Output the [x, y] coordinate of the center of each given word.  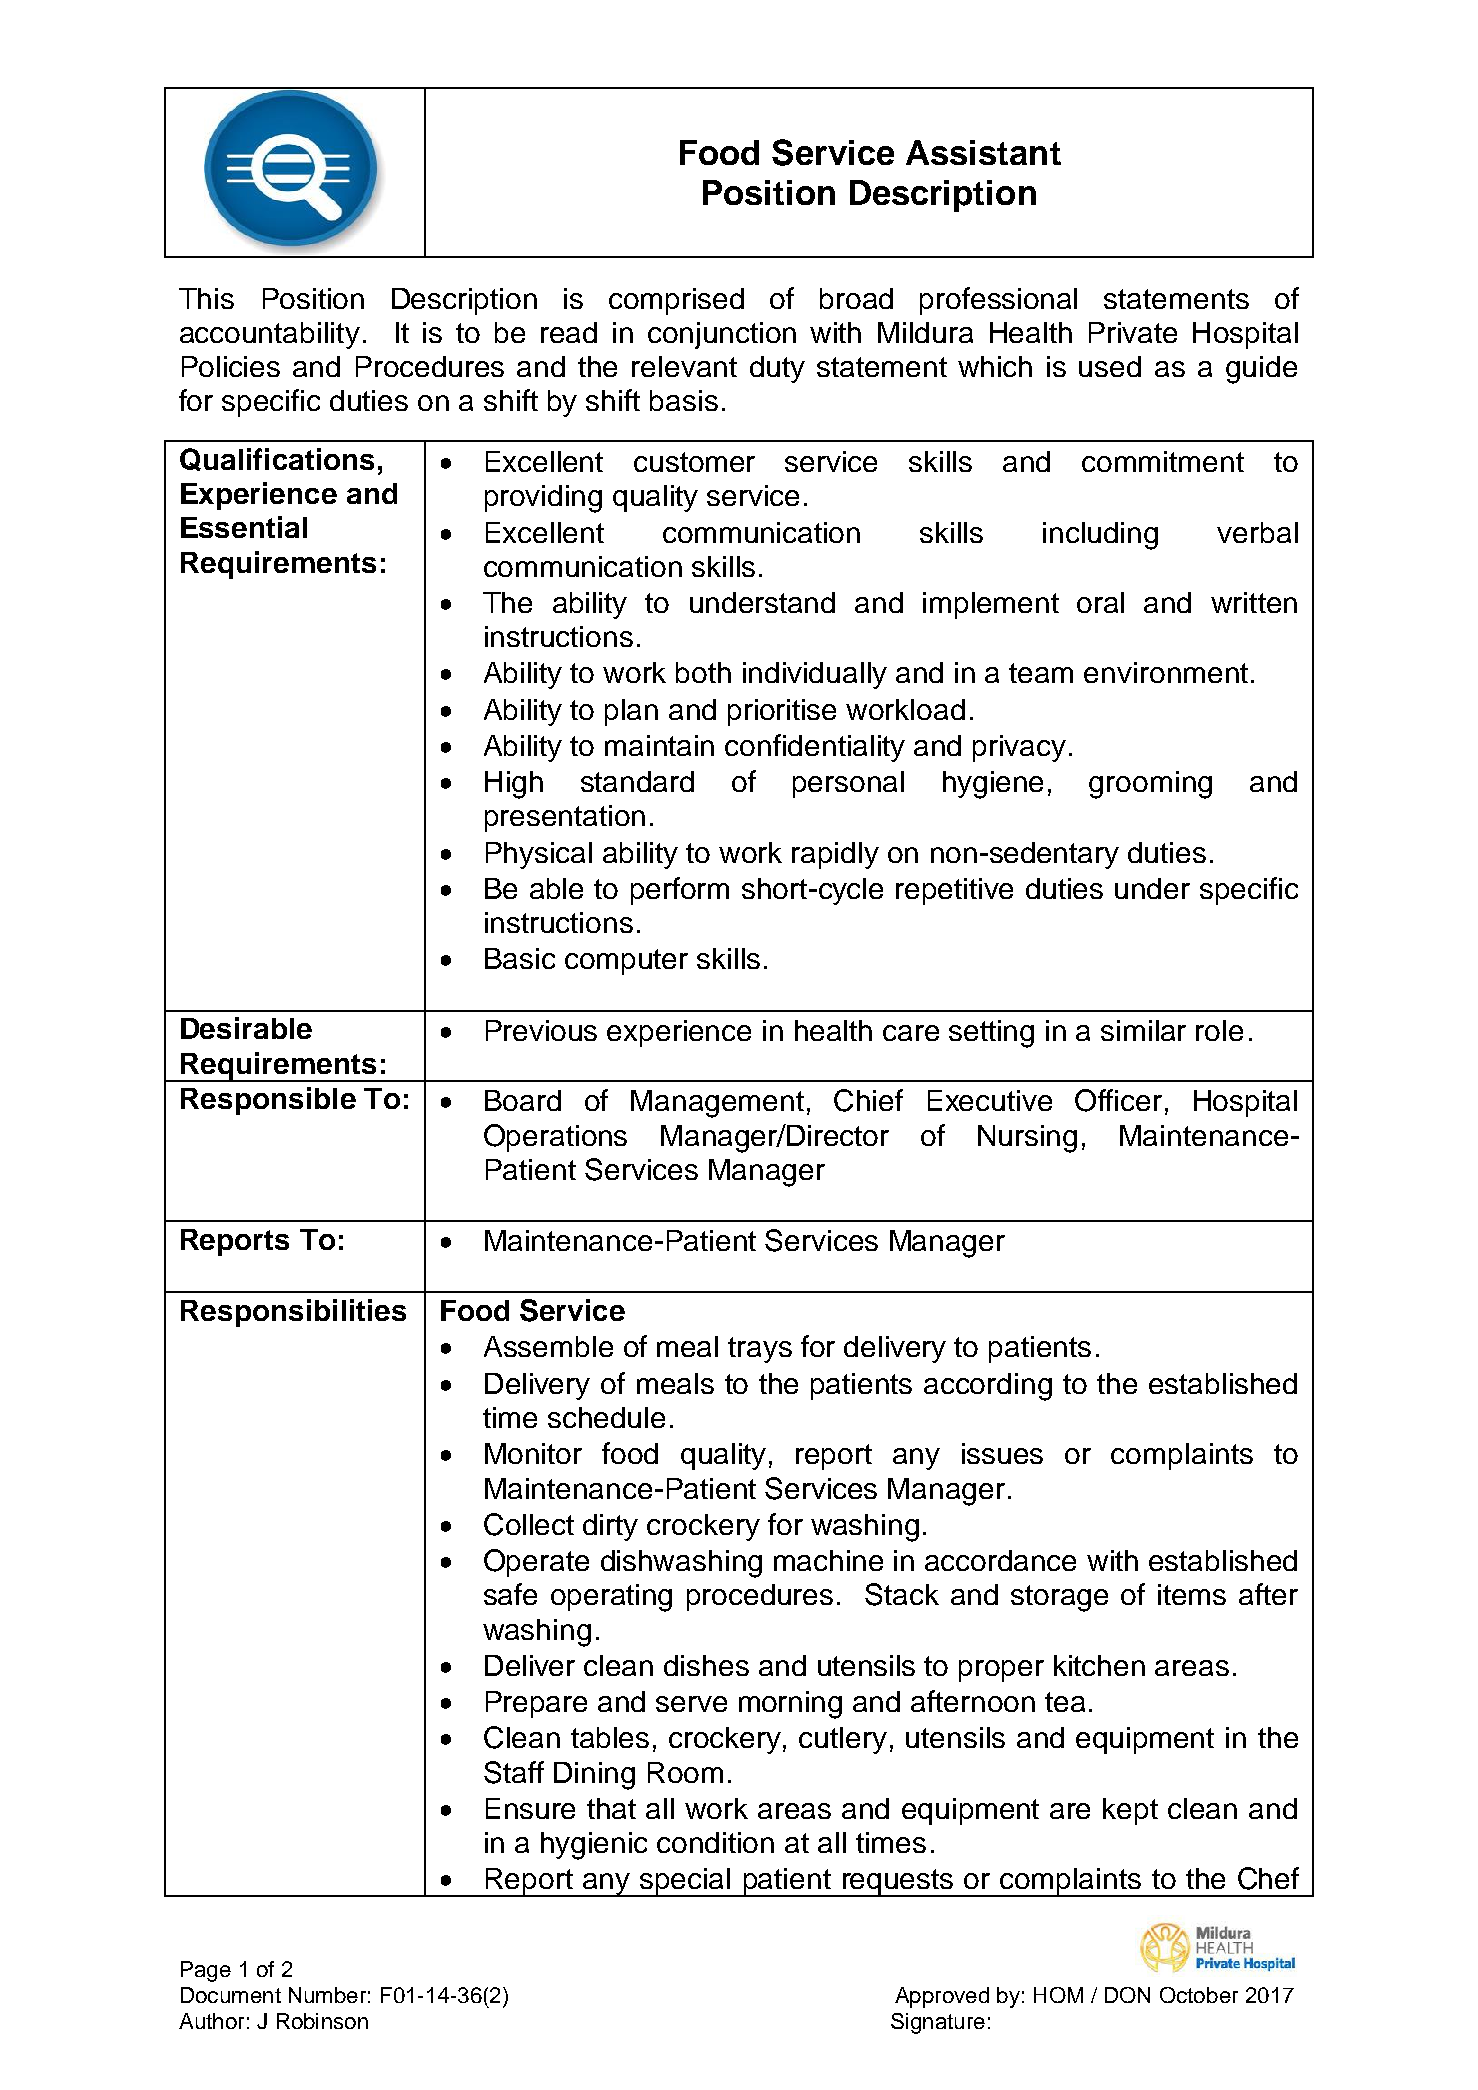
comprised [676, 301]
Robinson [322, 2021]
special [685, 1882]
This [206, 298]
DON [1127, 1995]
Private [1133, 332]
